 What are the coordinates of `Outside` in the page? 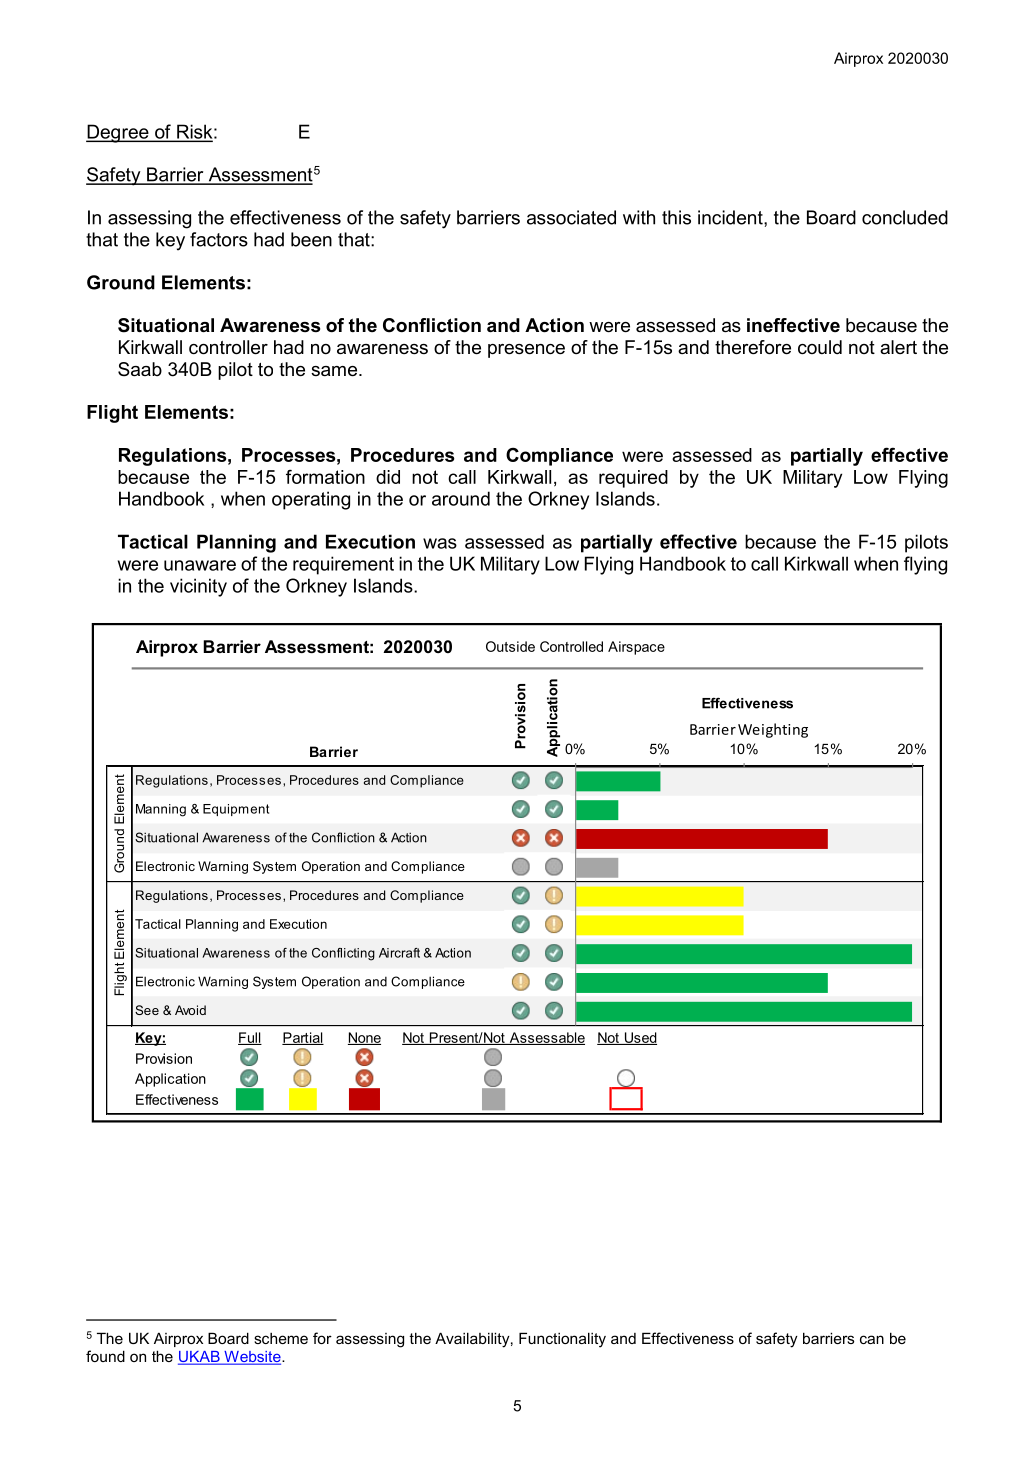 It's located at (510, 646).
